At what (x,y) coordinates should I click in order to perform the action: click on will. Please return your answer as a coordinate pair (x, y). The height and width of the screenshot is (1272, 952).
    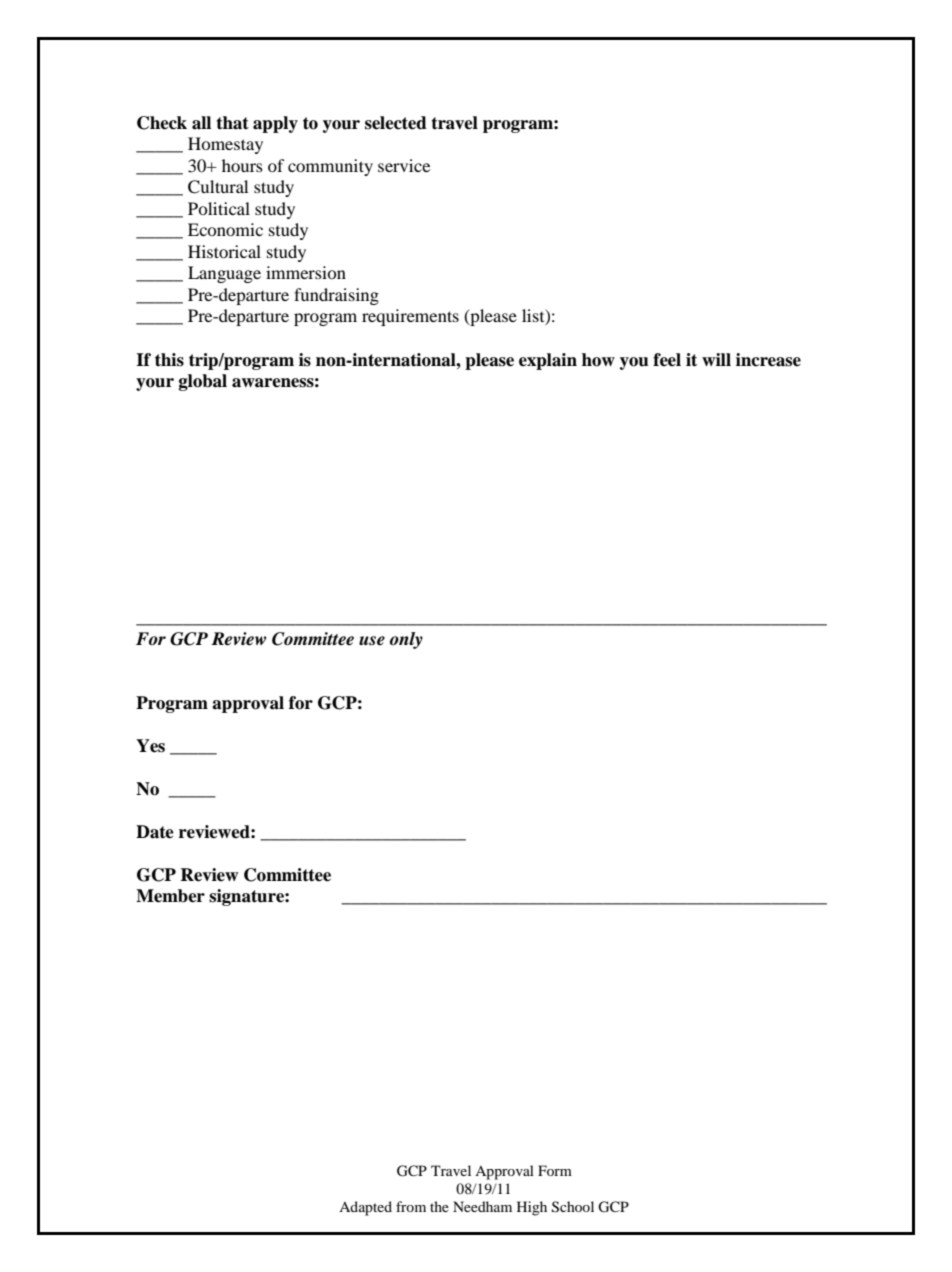
    Looking at the image, I should click on (716, 359).
